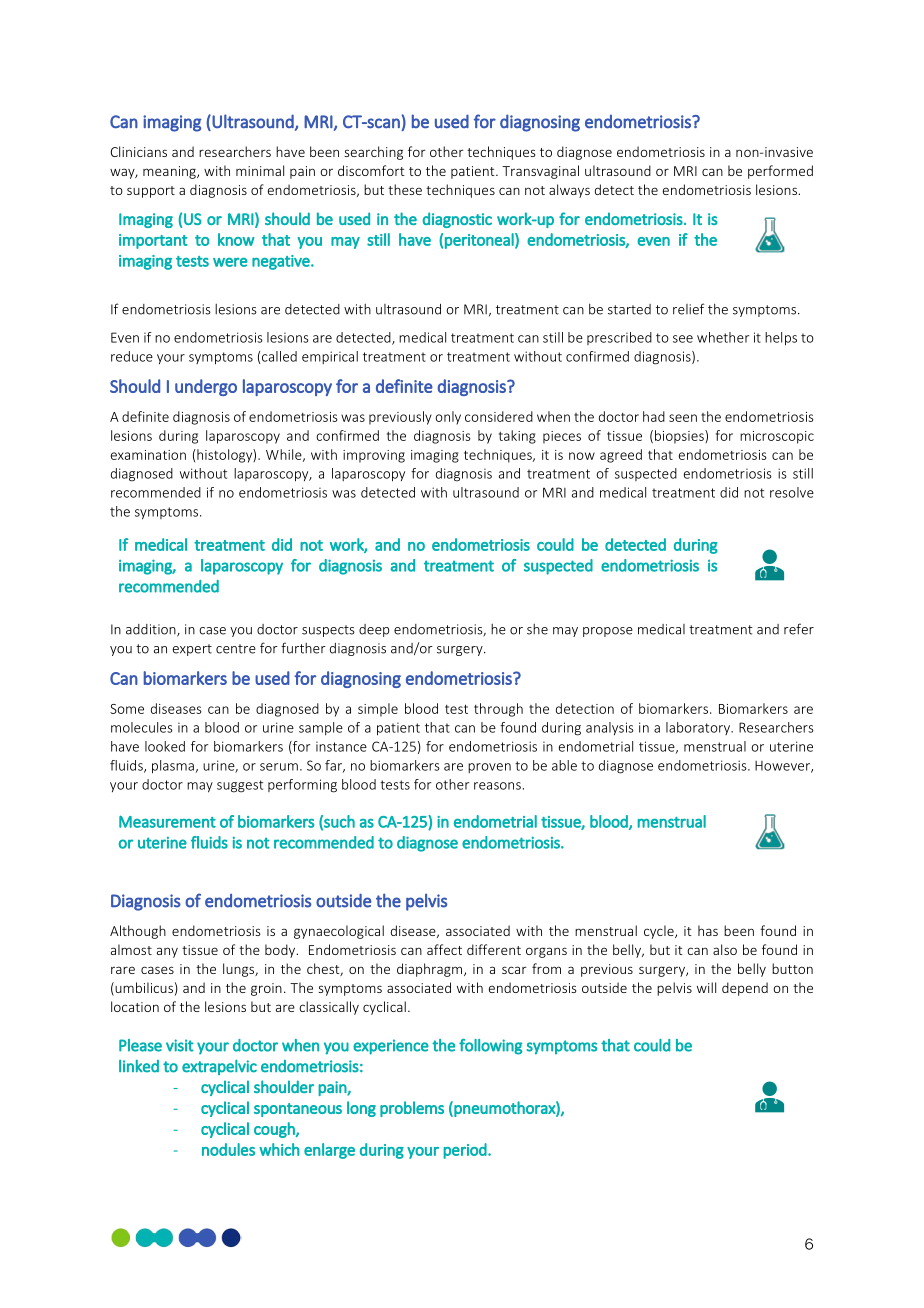 The height and width of the screenshot is (1308, 924). What do you see at coordinates (228, 1149) in the screenshot?
I see `nodules` at bounding box center [228, 1149].
